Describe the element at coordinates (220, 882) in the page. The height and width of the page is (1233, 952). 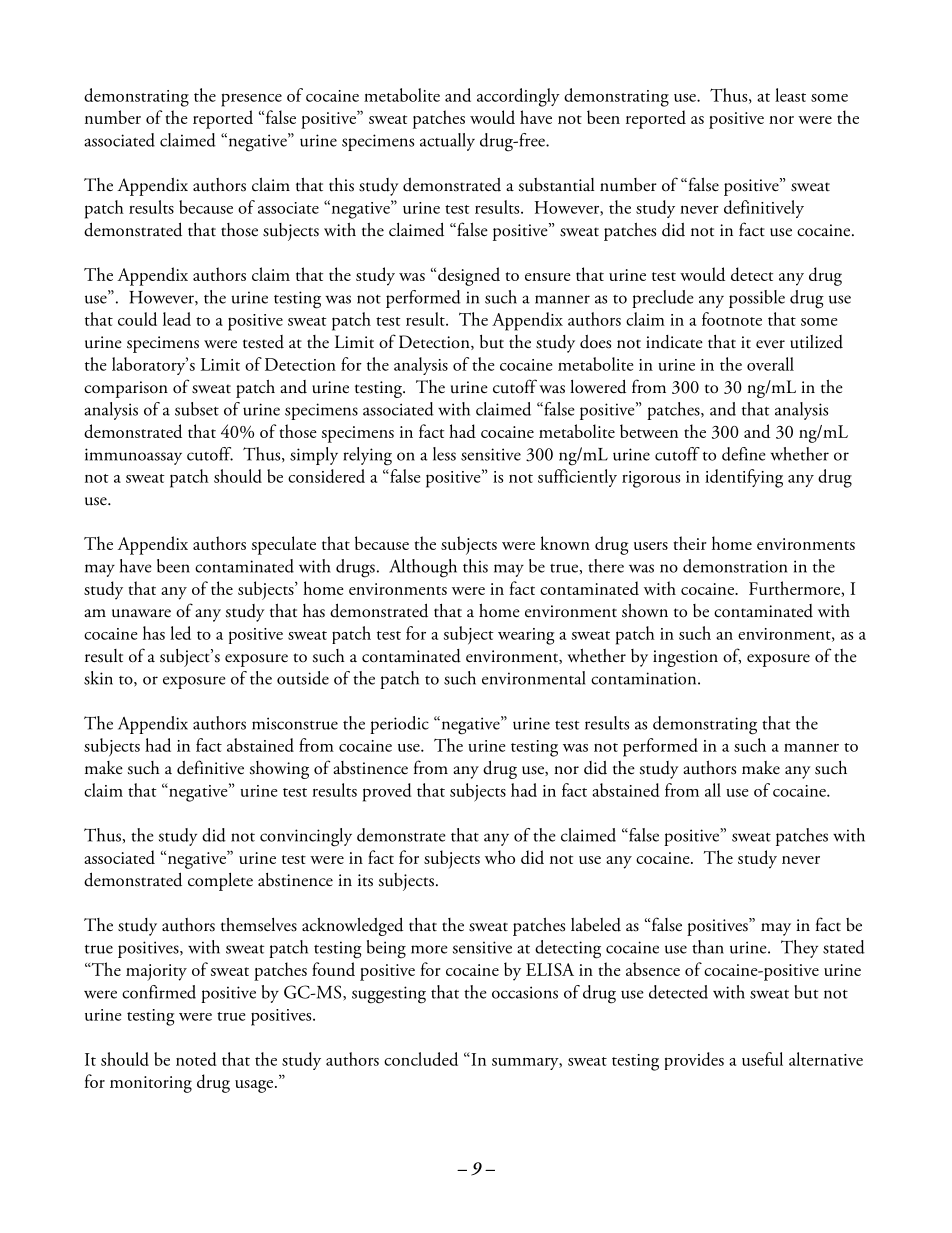
I see `complete` at that location.
